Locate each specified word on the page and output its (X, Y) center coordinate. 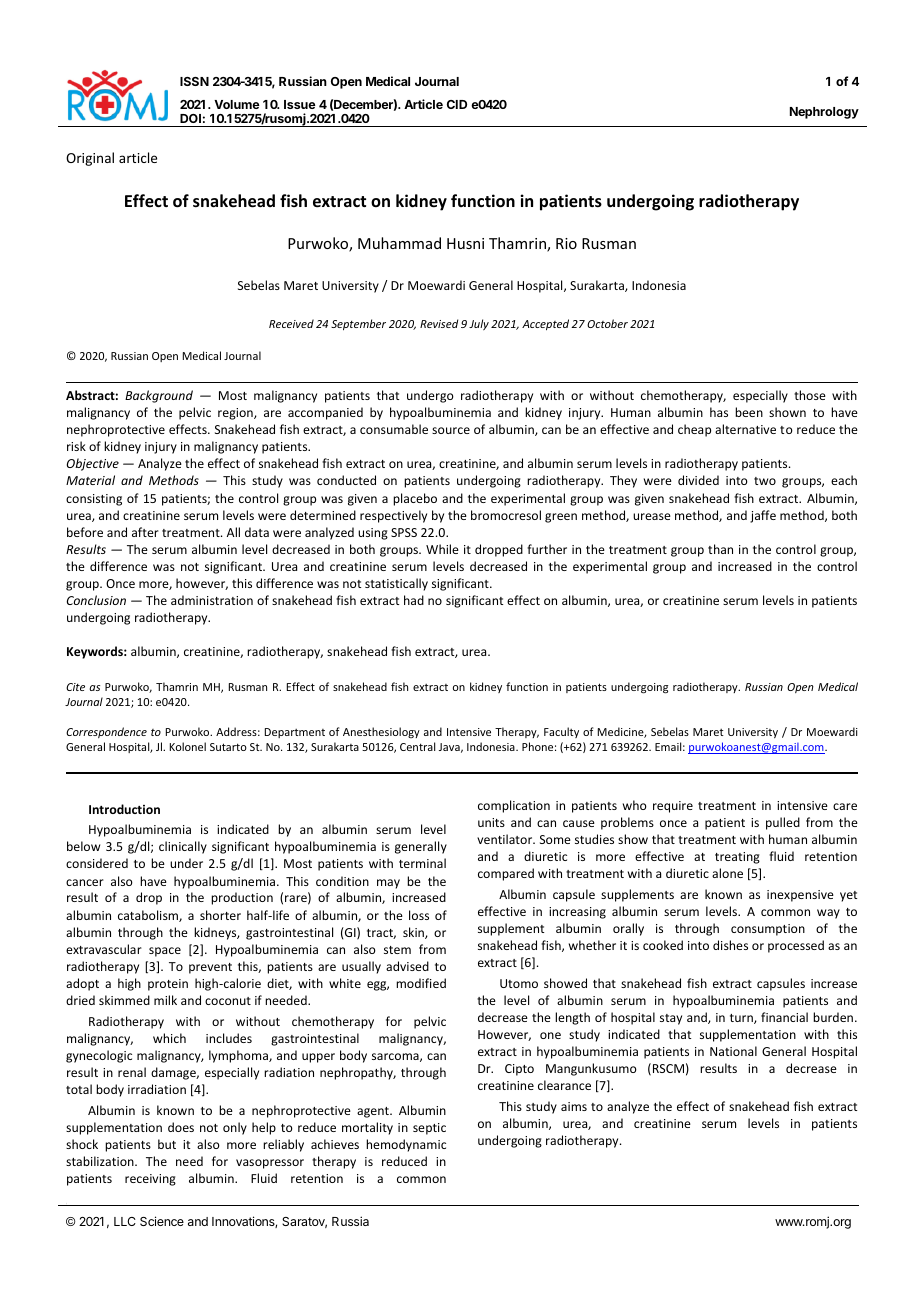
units (491, 822)
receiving (150, 1180)
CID (457, 104)
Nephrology (824, 113)
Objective (93, 464)
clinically (183, 847)
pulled (783, 823)
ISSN (194, 81)
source (451, 430)
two (765, 481)
